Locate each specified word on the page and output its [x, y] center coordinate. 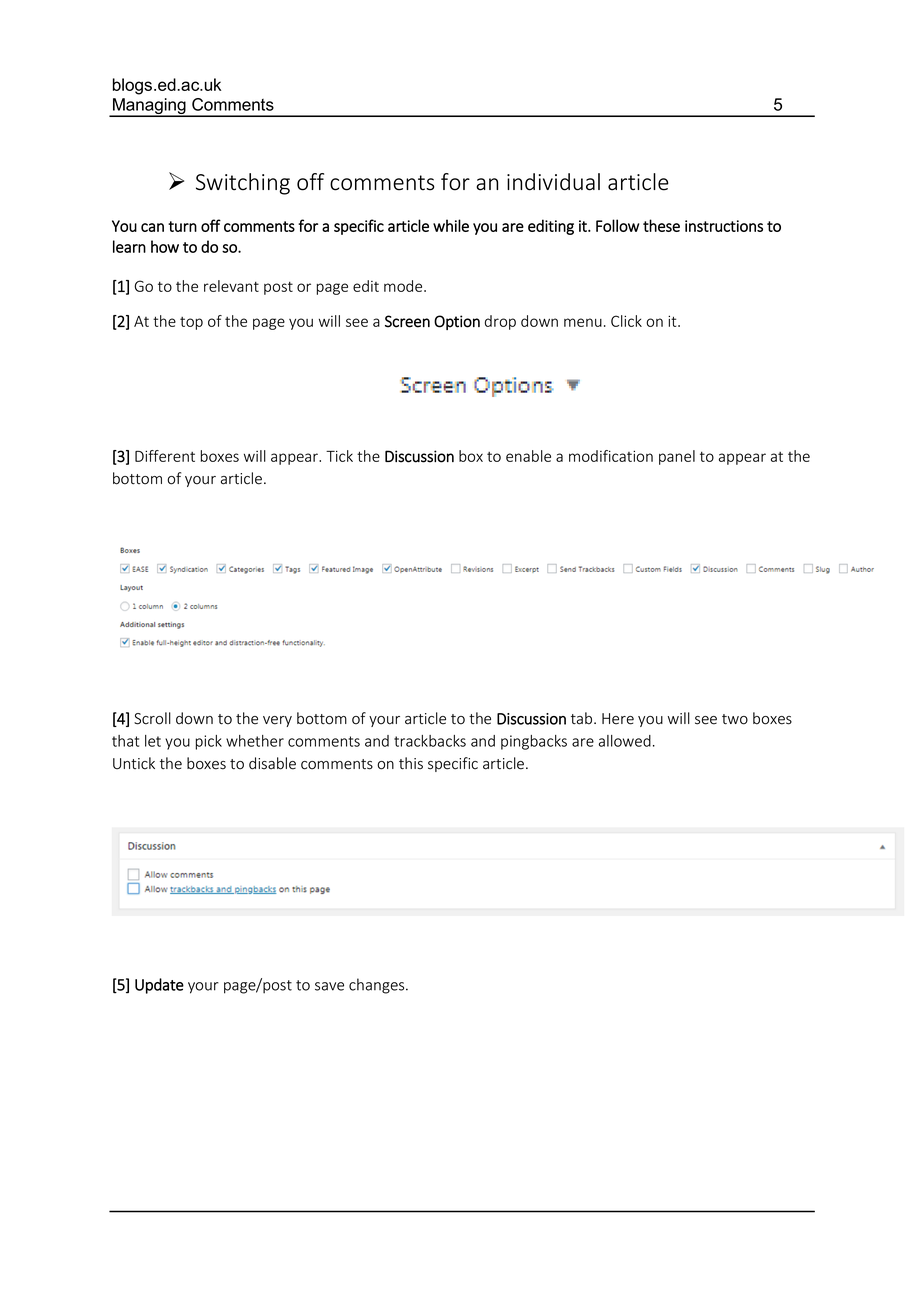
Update [159, 986]
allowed [625, 741]
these [661, 225]
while [451, 225]
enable [528, 456]
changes [378, 986]
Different [165, 456]
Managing [149, 107]
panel [677, 457]
